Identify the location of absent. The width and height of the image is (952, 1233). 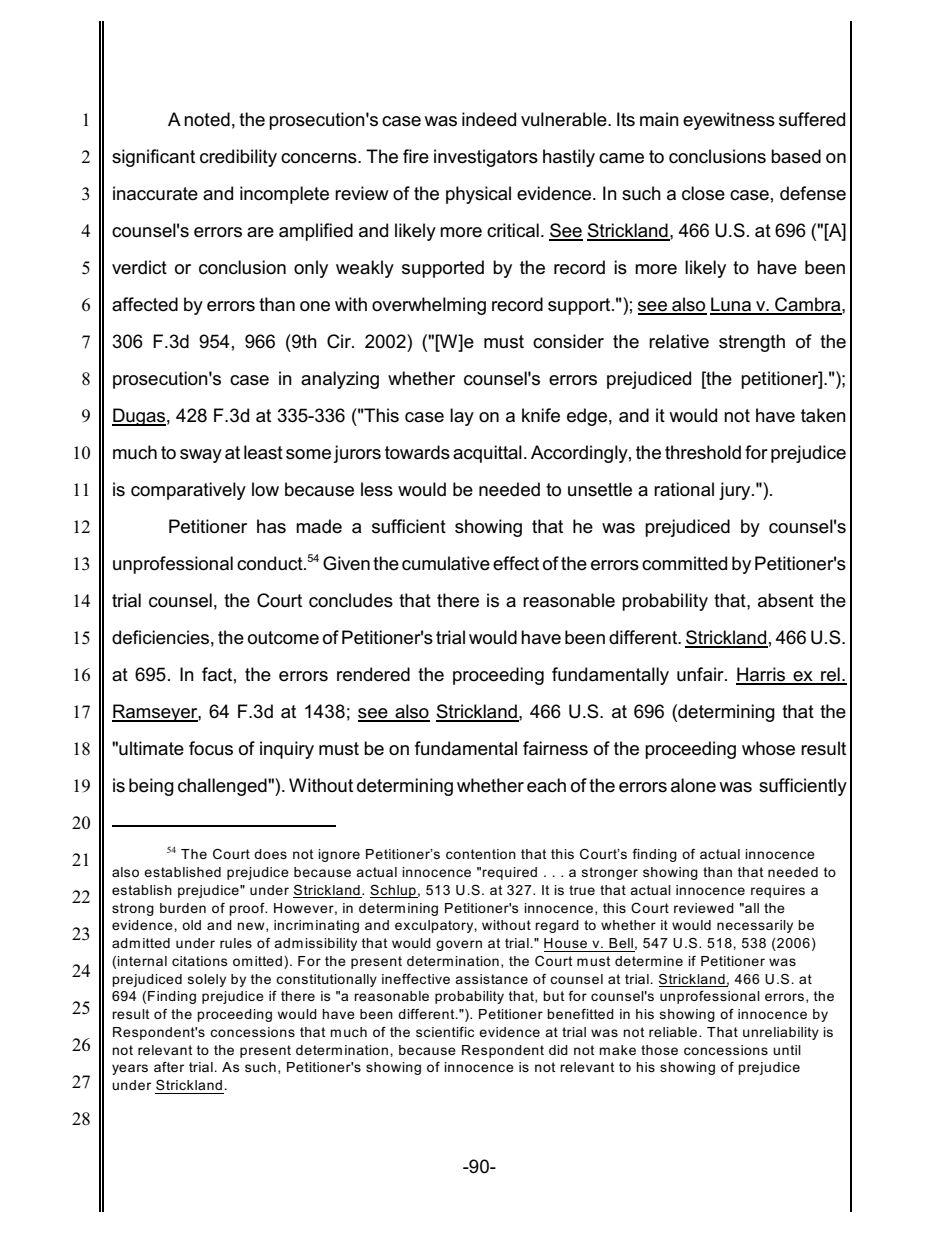
(786, 600).
